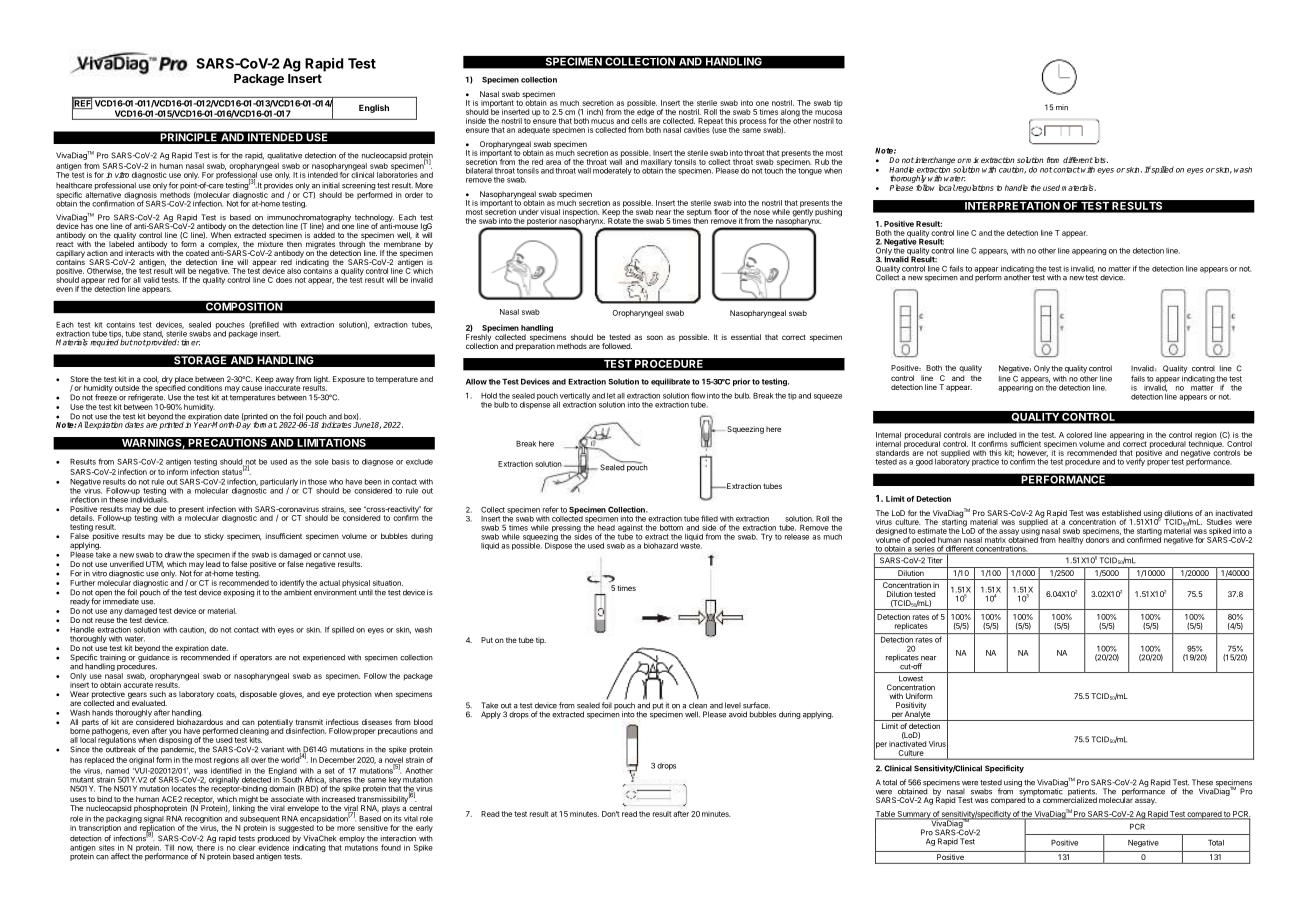 The height and width of the image is (924, 1308). Describe the element at coordinates (1121, 513) in the image. I see `established` at that location.
